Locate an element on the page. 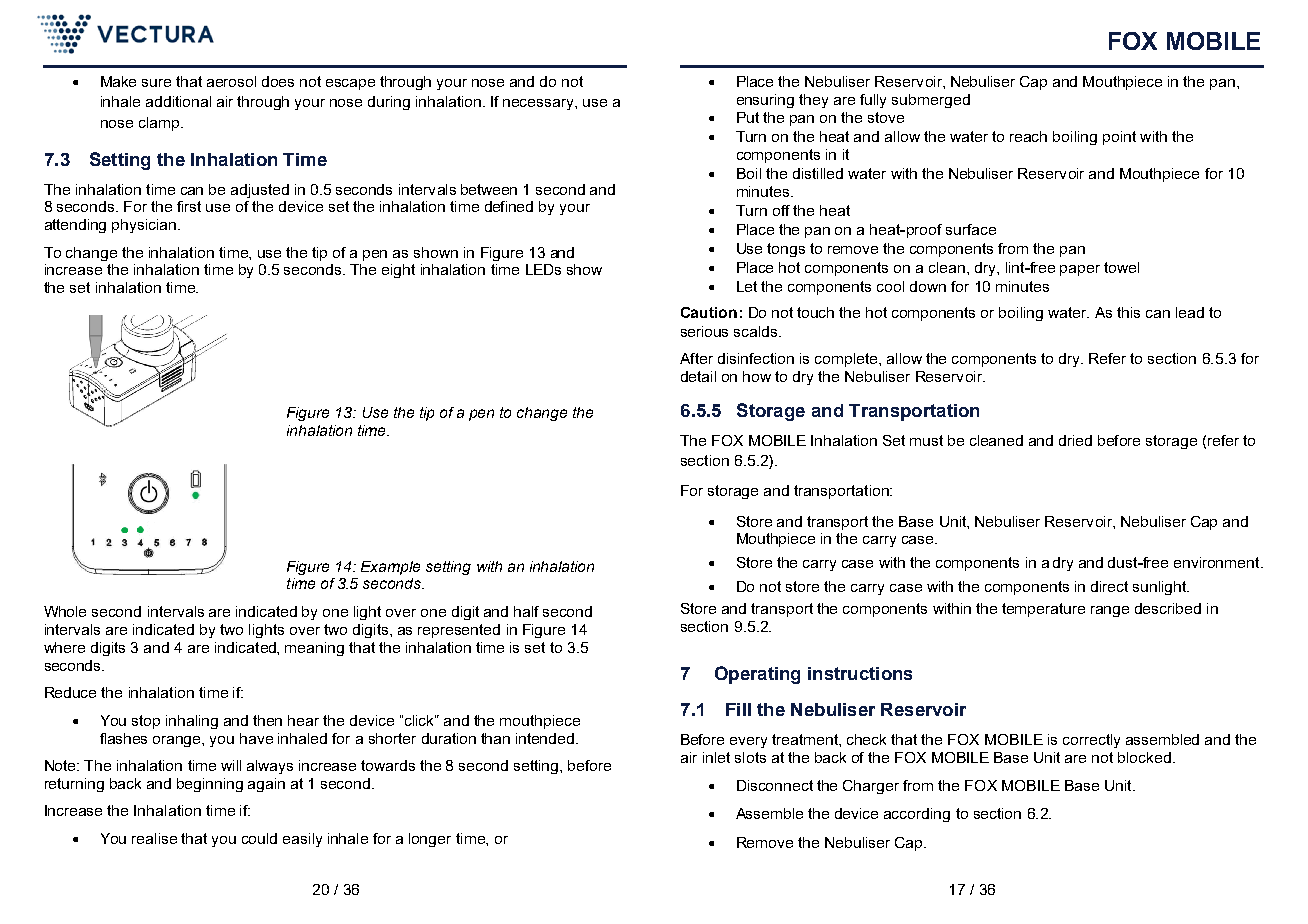  detail is located at coordinates (698, 376).
